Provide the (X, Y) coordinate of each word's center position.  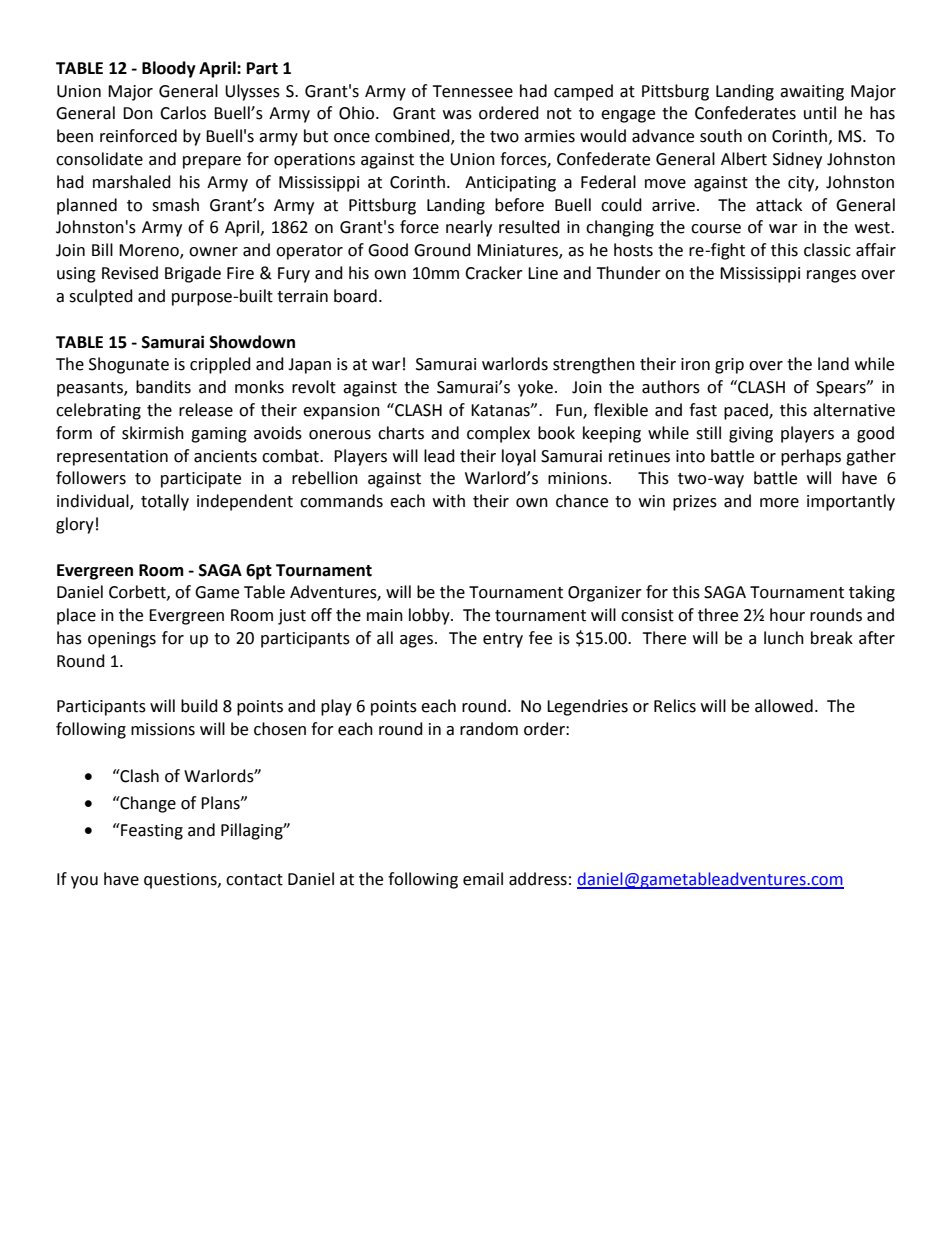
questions (181, 881)
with (449, 501)
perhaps (811, 457)
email (483, 879)
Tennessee (472, 91)
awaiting (812, 93)
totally (165, 502)
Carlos (183, 113)
